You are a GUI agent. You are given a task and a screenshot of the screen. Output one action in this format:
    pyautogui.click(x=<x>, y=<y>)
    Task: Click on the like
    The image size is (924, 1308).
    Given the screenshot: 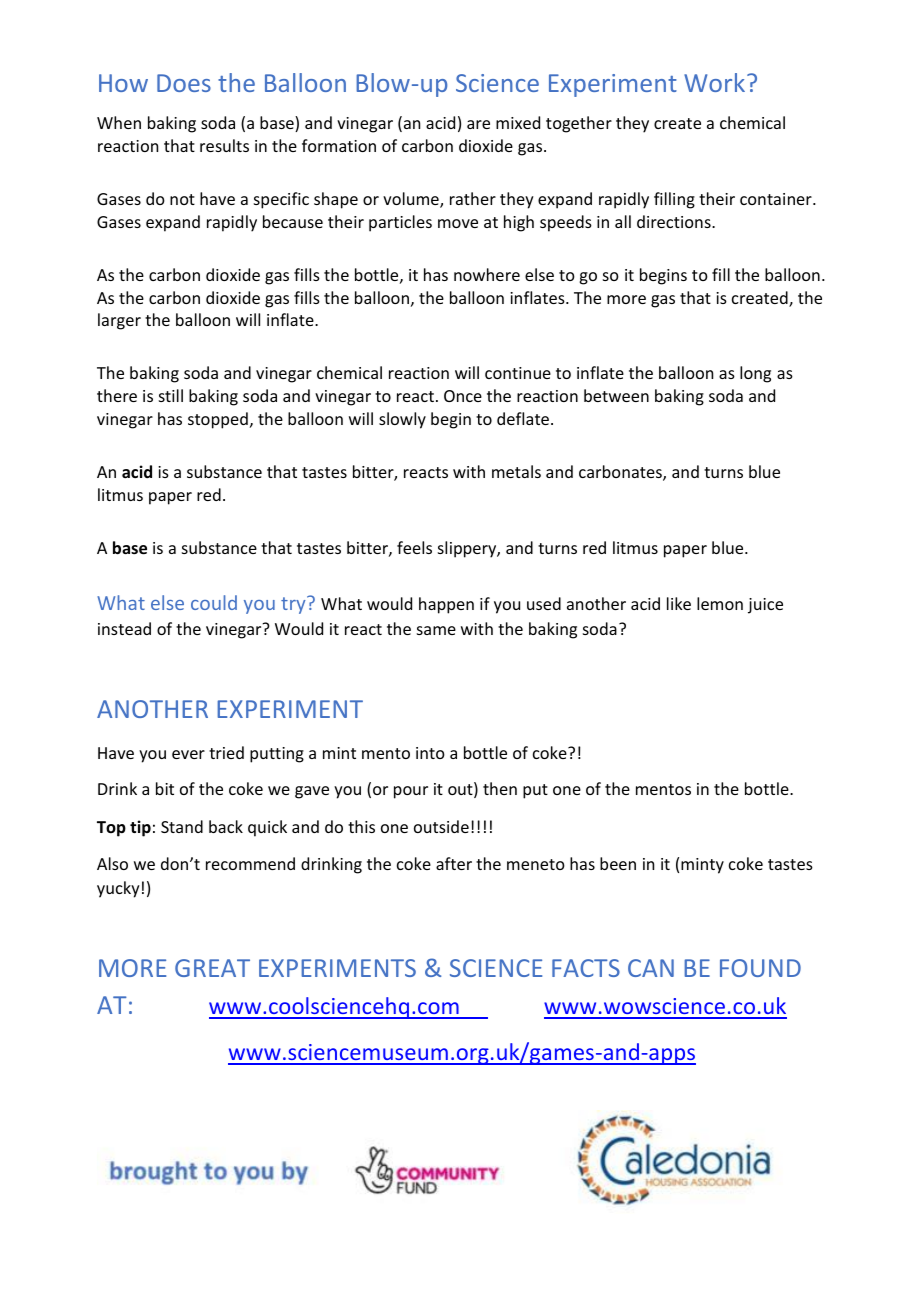 What is the action you would take?
    pyautogui.click(x=679, y=603)
